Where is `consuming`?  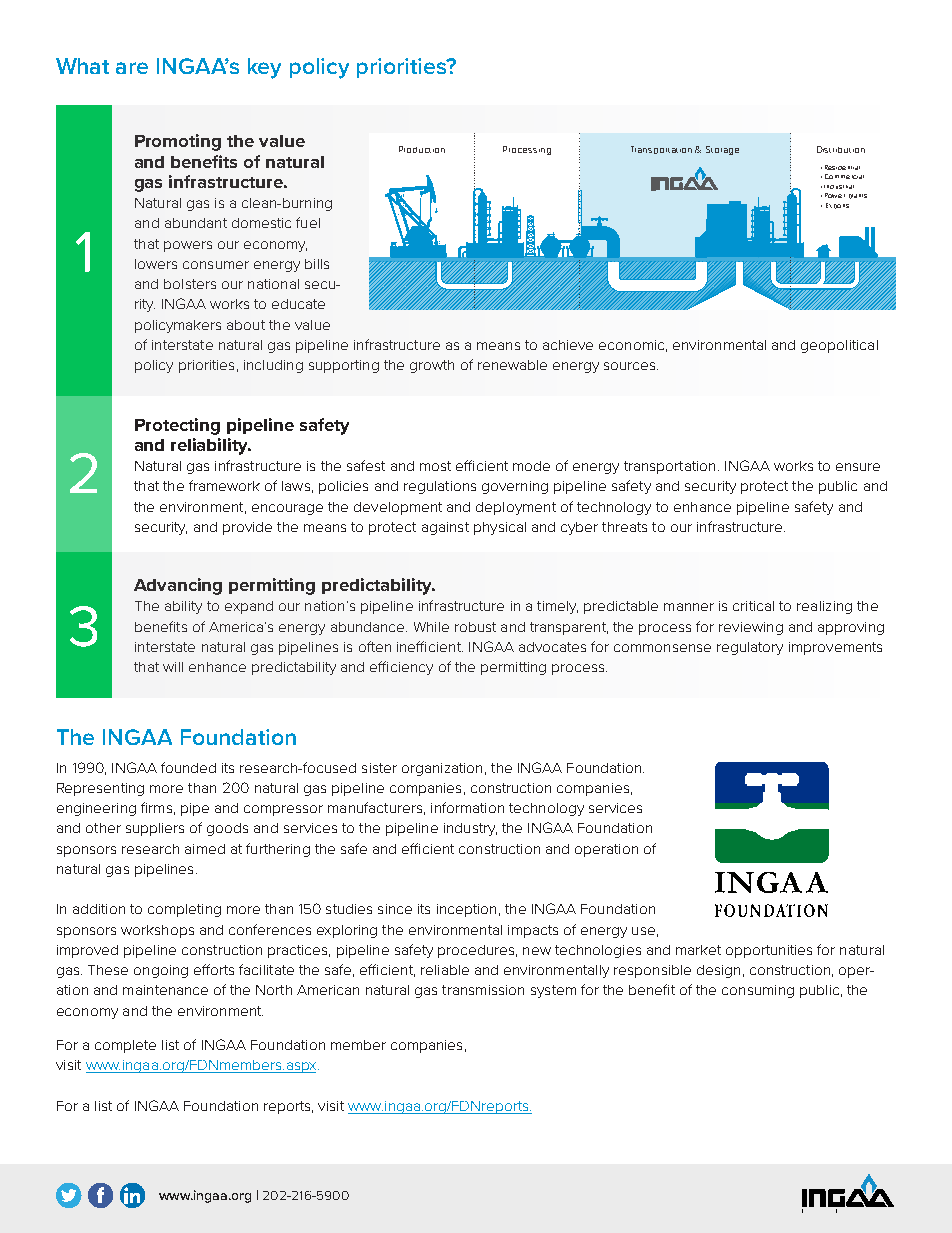
consuming is located at coordinates (758, 991).
